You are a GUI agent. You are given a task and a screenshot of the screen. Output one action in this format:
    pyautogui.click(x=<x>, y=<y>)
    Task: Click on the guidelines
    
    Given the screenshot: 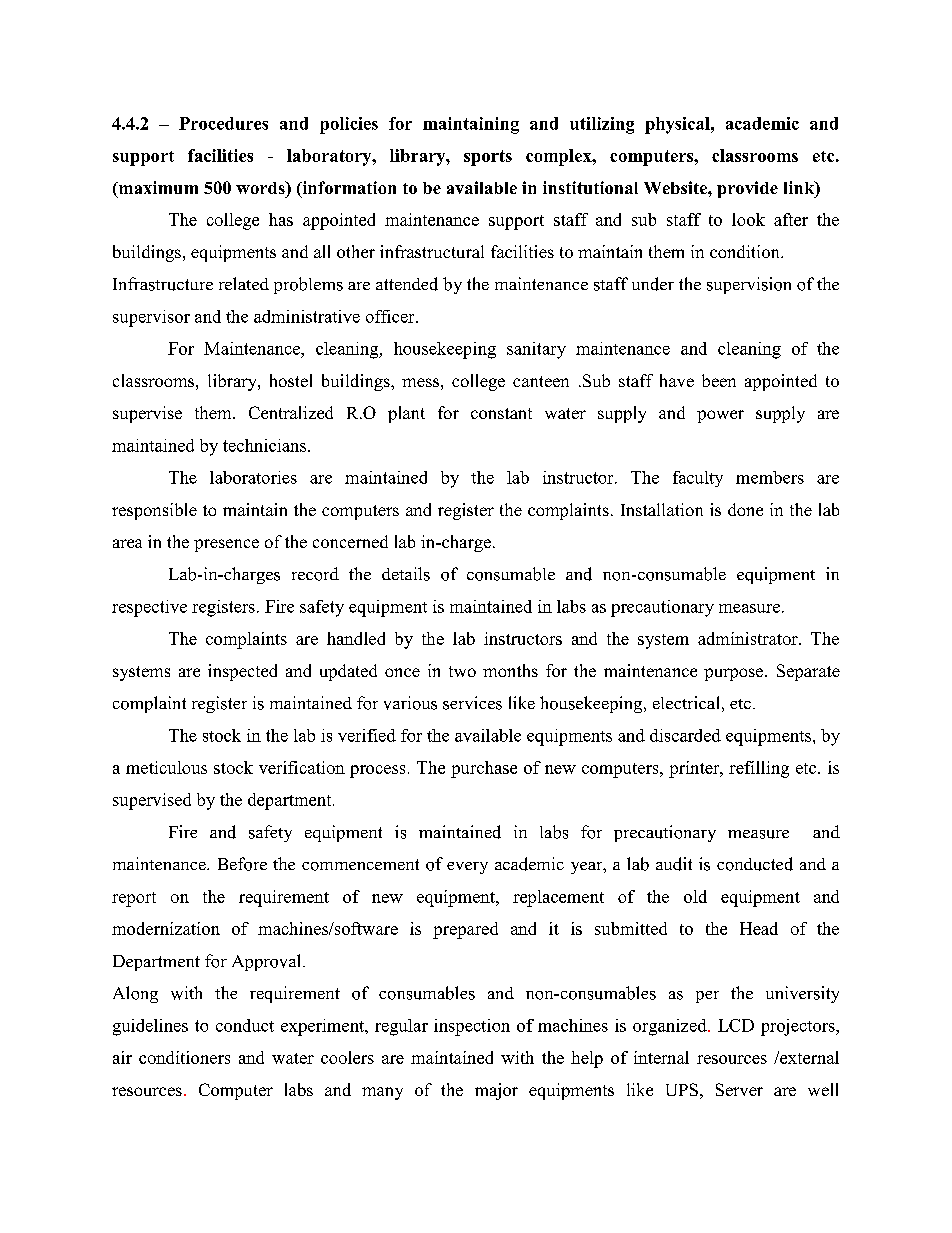 What is the action you would take?
    pyautogui.click(x=150, y=1027)
